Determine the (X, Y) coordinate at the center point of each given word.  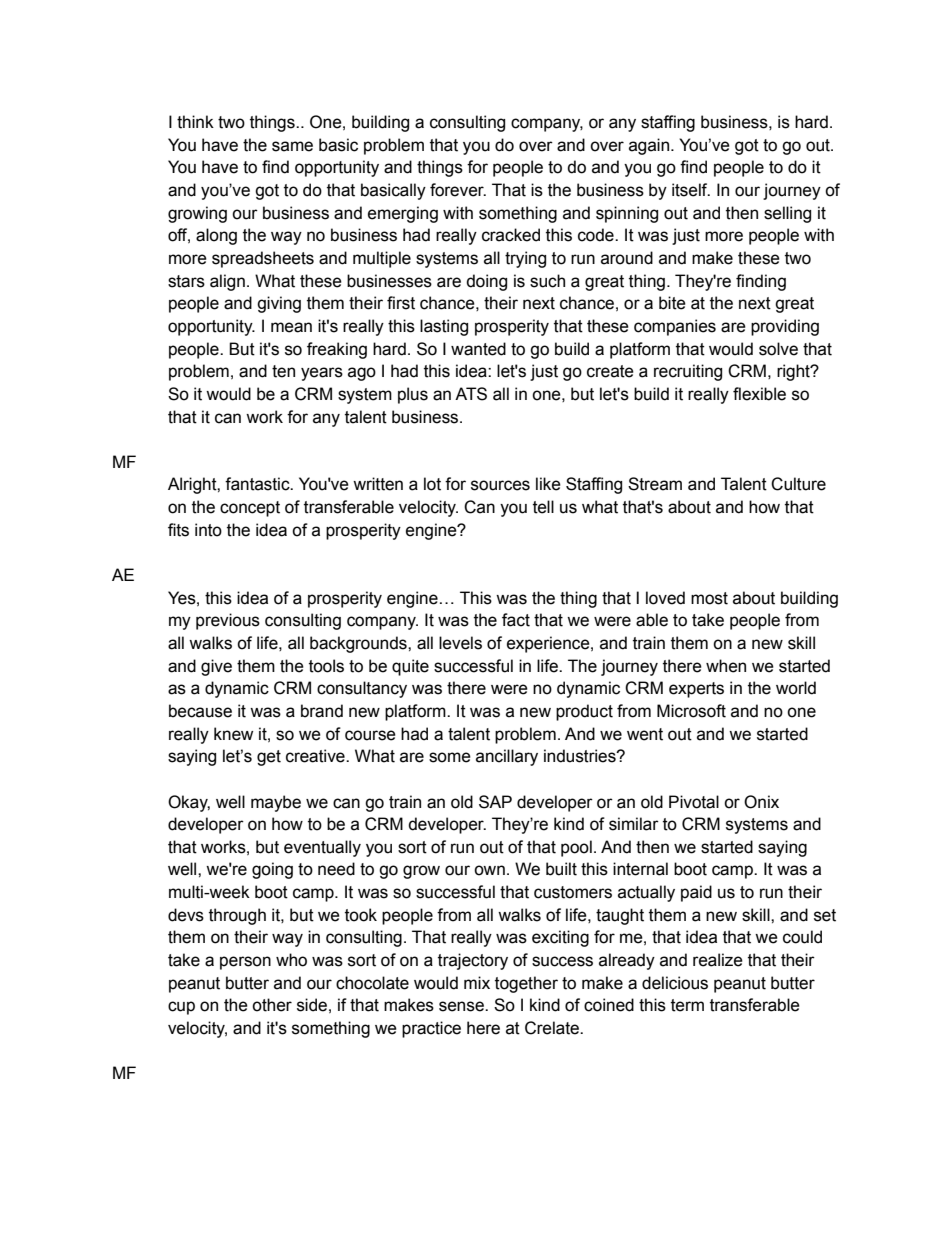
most (709, 598)
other (272, 1005)
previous (228, 621)
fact (516, 620)
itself (691, 190)
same (292, 146)
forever (458, 190)
